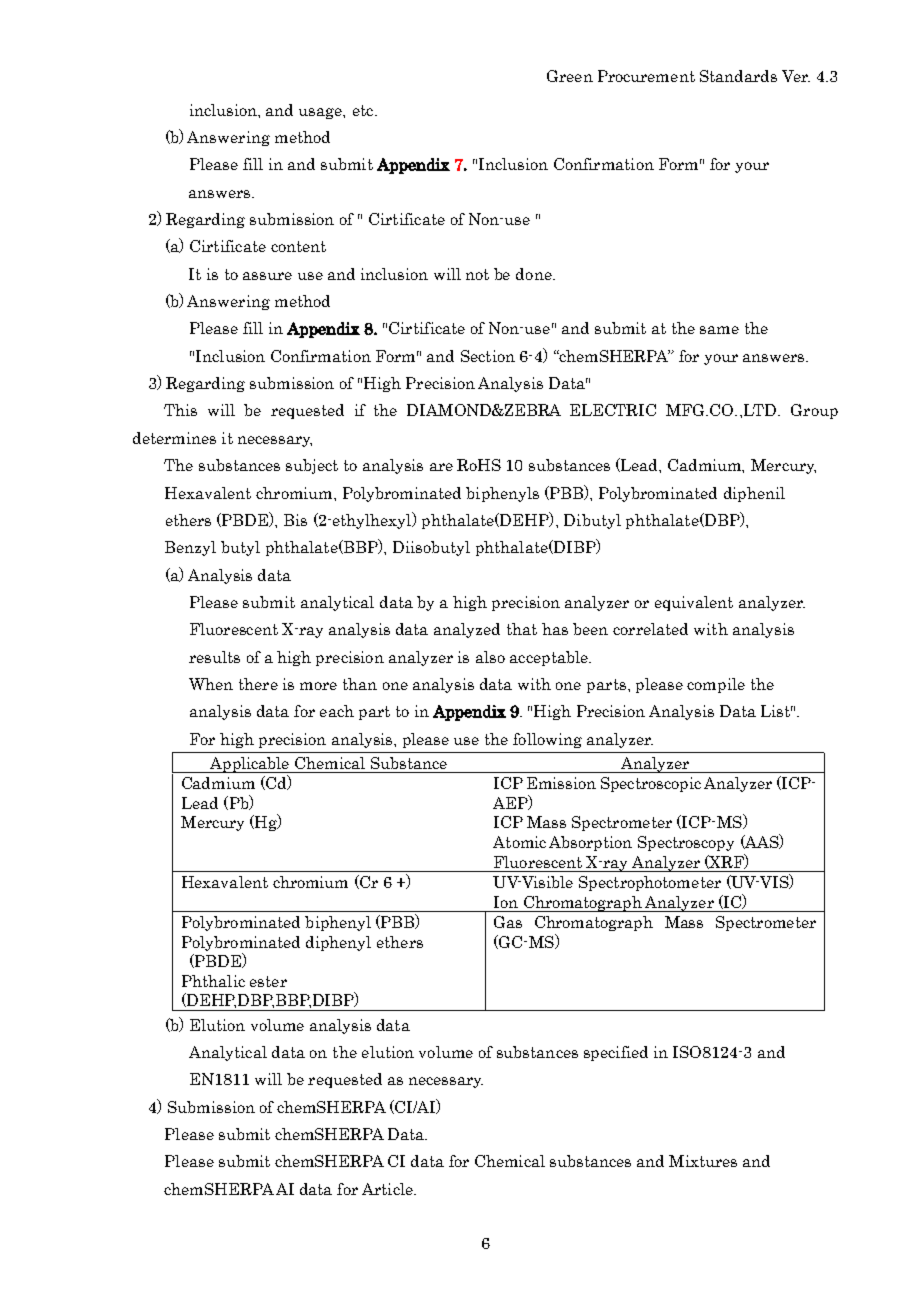 This document has width=924, height=1308. Describe the element at coordinates (738, 76) in the document. I see `Standards` at that location.
